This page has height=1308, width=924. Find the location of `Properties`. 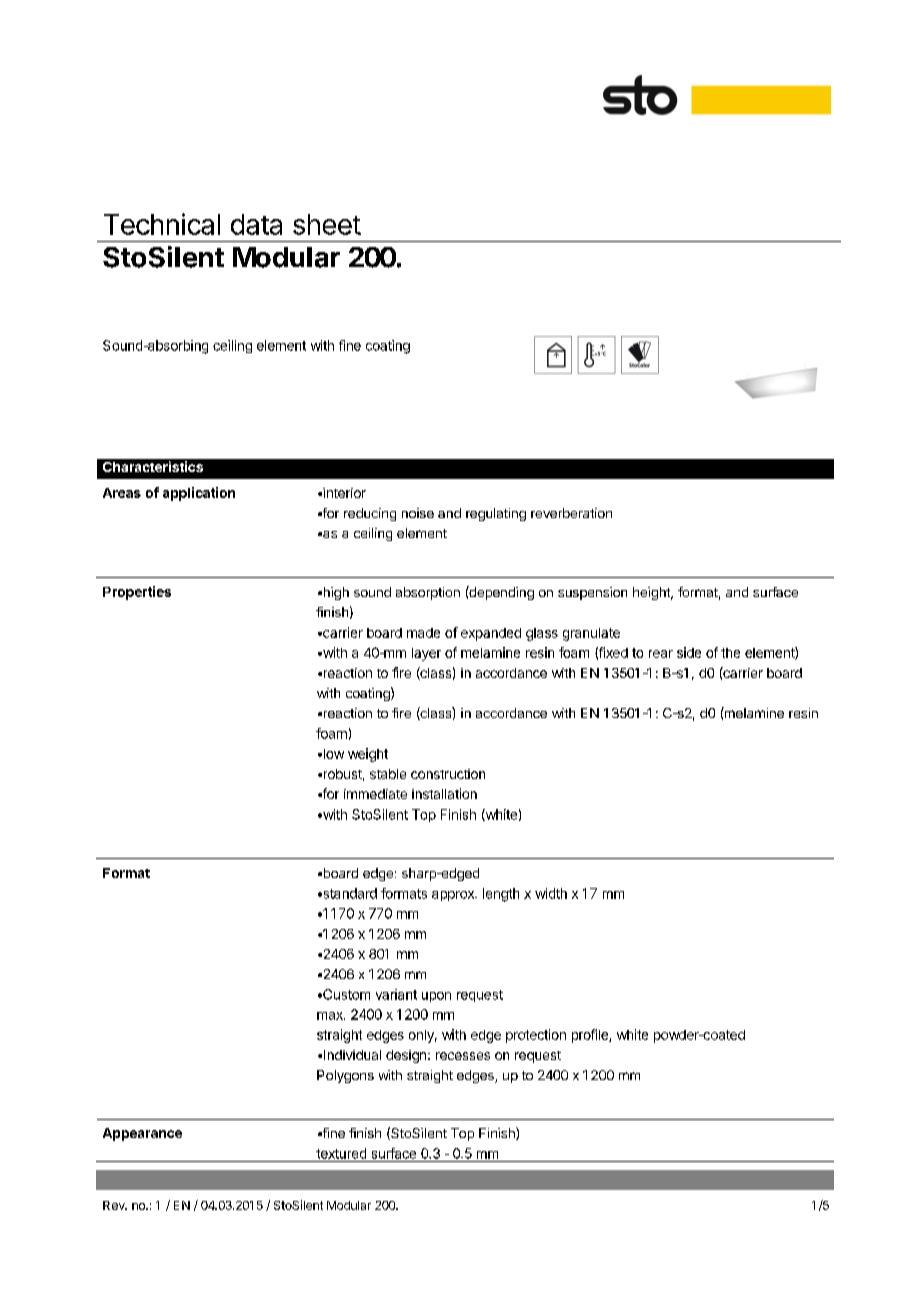

Properties is located at coordinates (137, 593).
